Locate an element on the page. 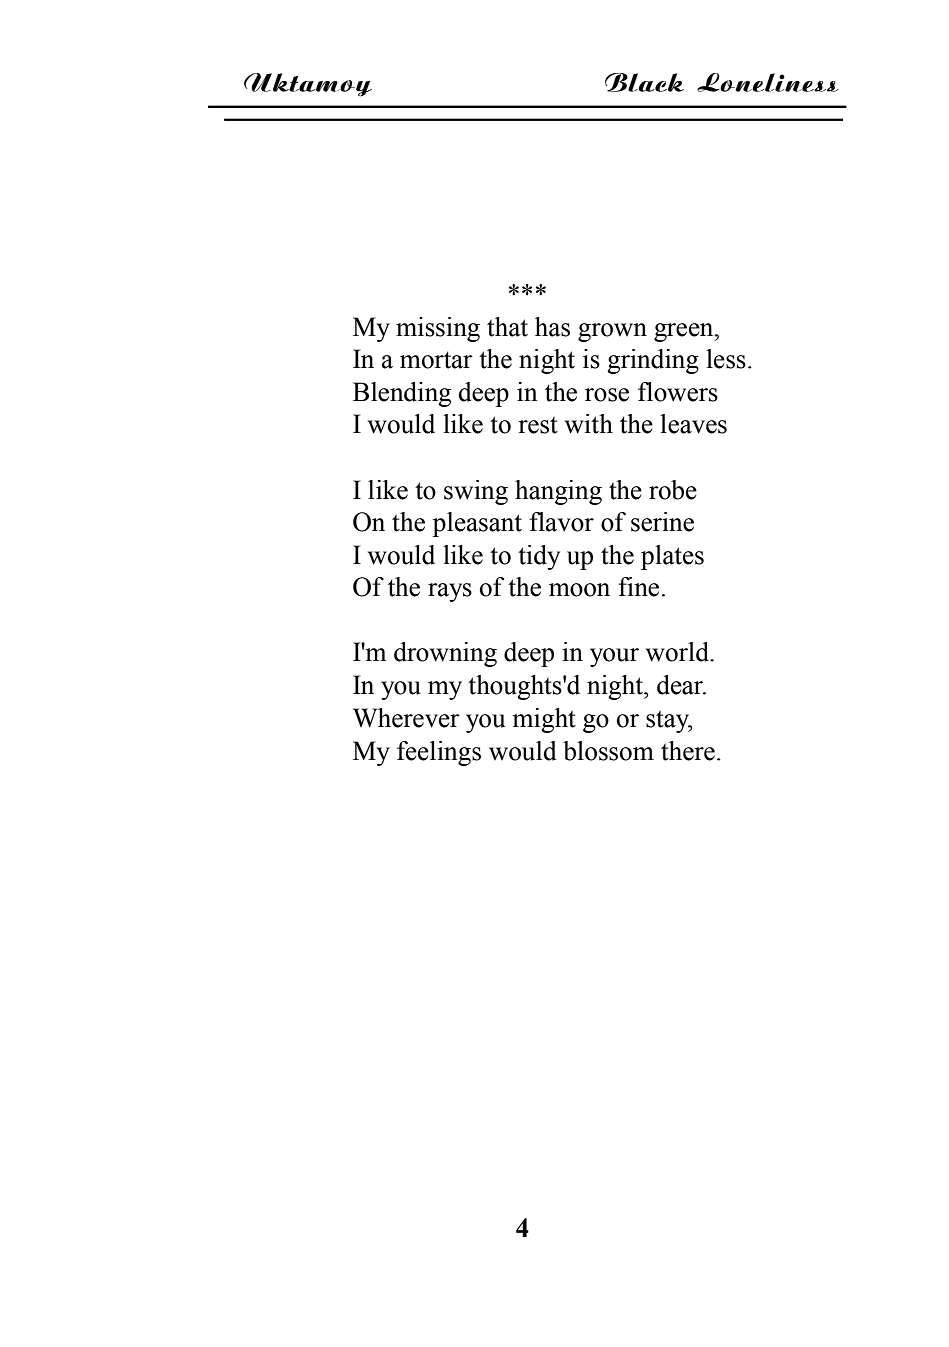 The width and height of the image is (949, 1347). with is located at coordinates (589, 424).
